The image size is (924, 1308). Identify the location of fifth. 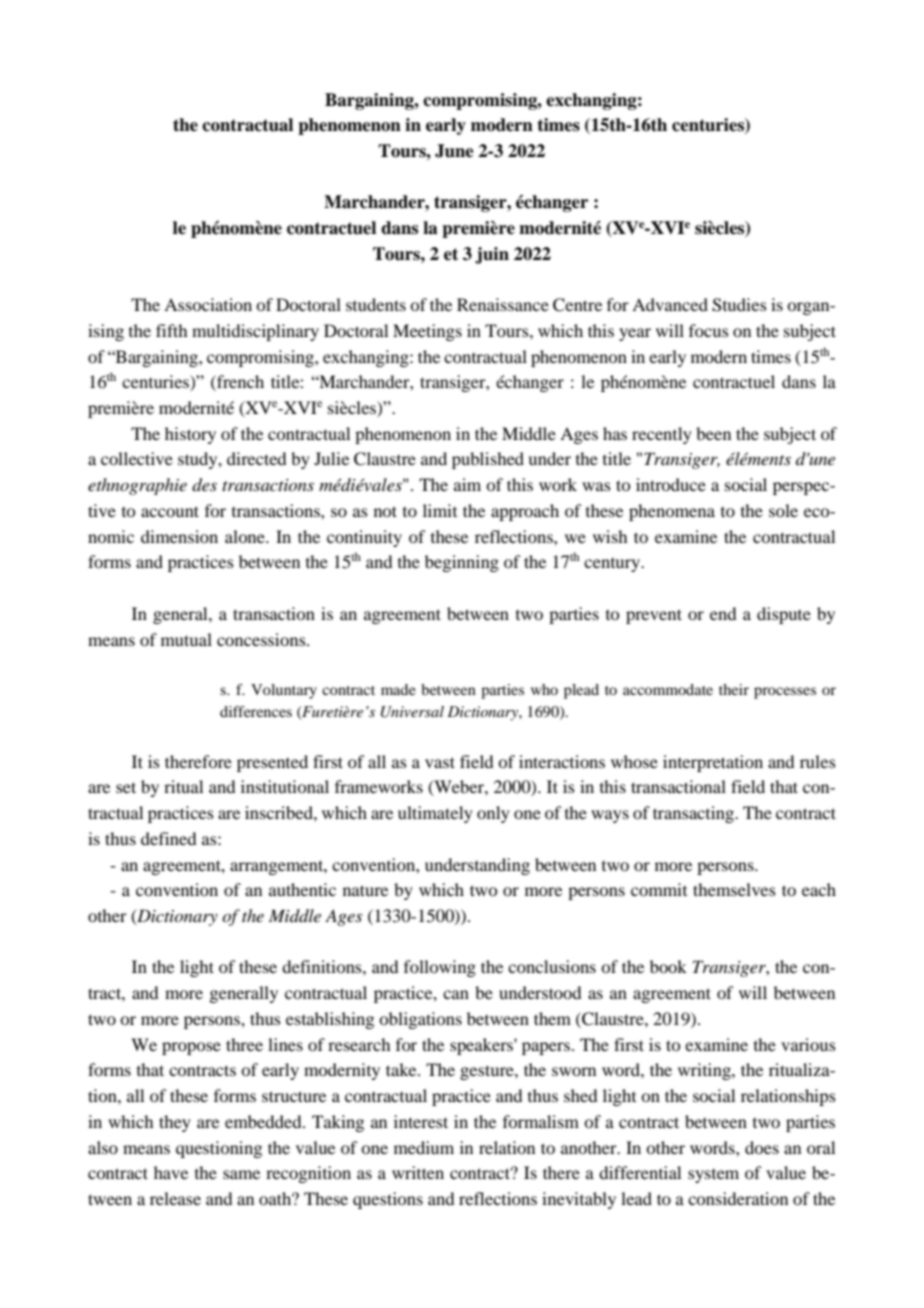
(171, 330).
